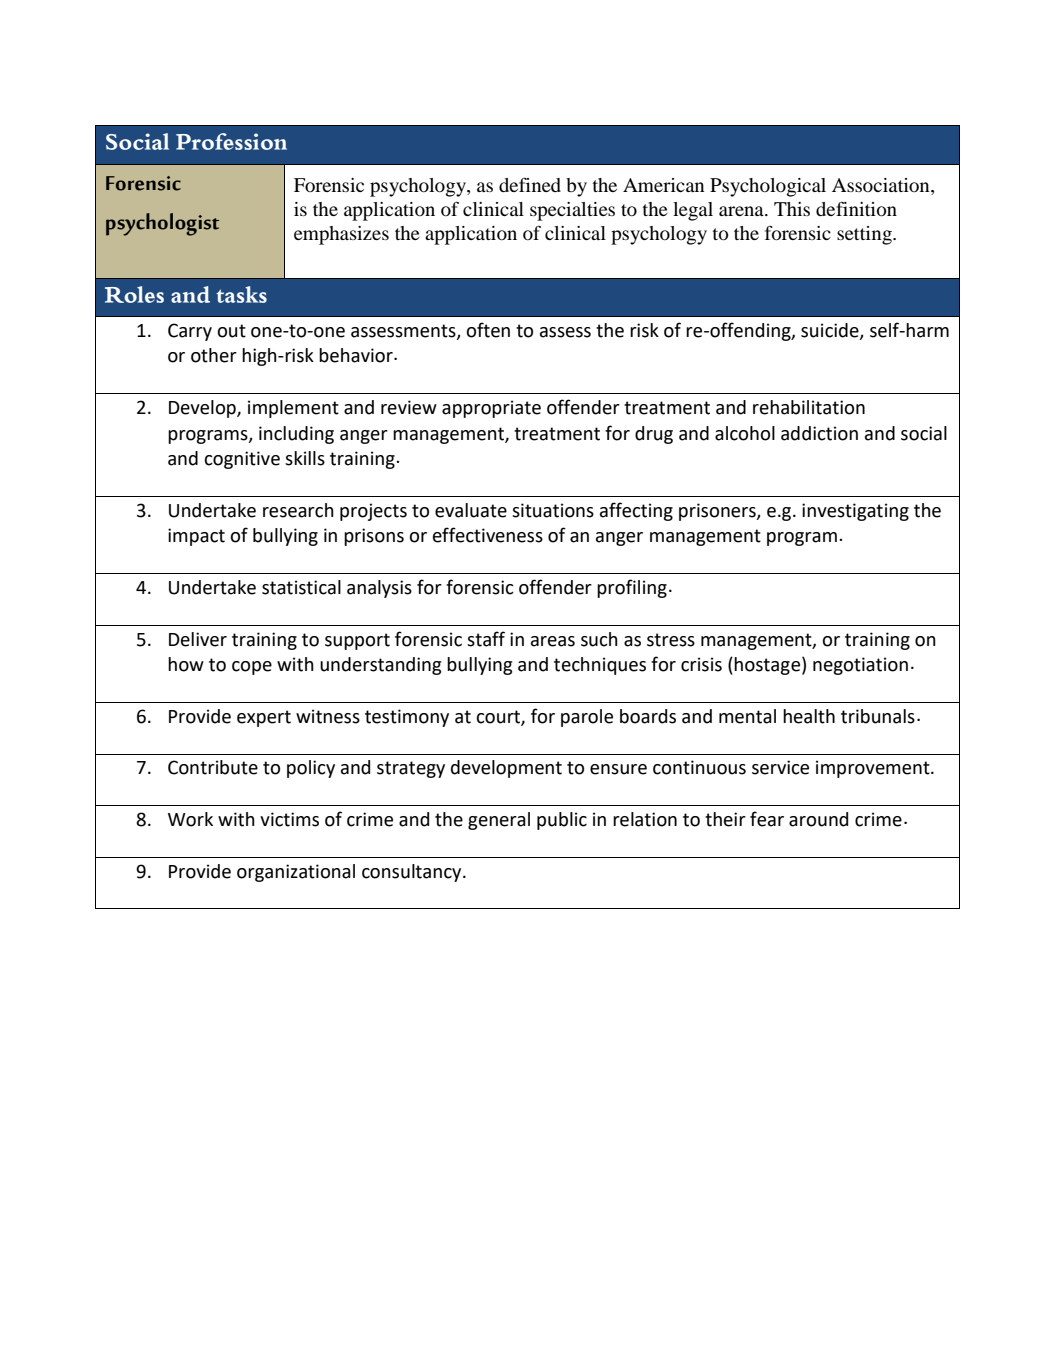 Image resolution: width=1060 pixels, height=1372 pixels. Describe the element at coordinates (214, 355) in the screenshot. I see `other` at that location.
